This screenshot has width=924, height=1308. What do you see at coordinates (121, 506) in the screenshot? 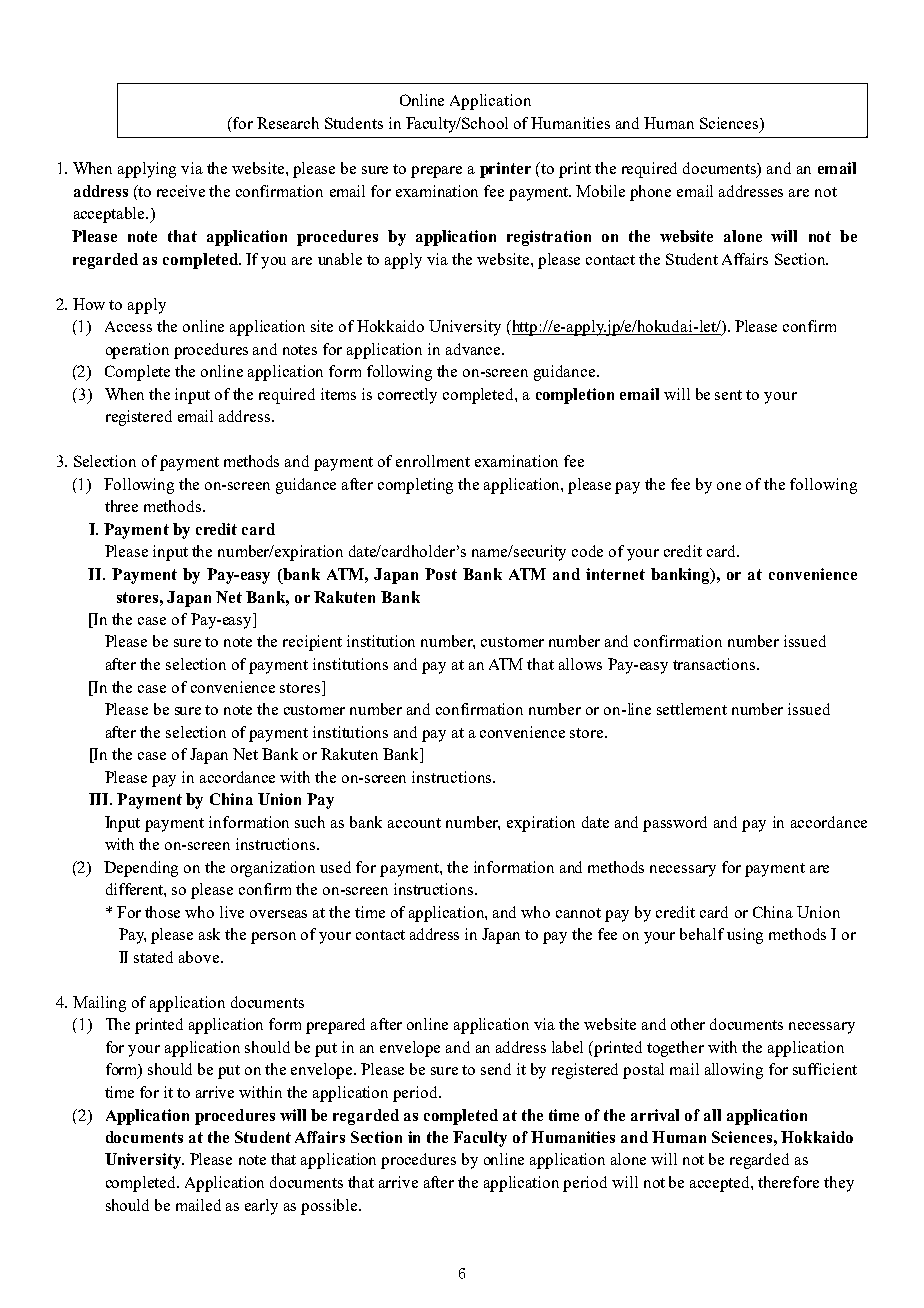
I see `three` at bounding box center [121, 506].
